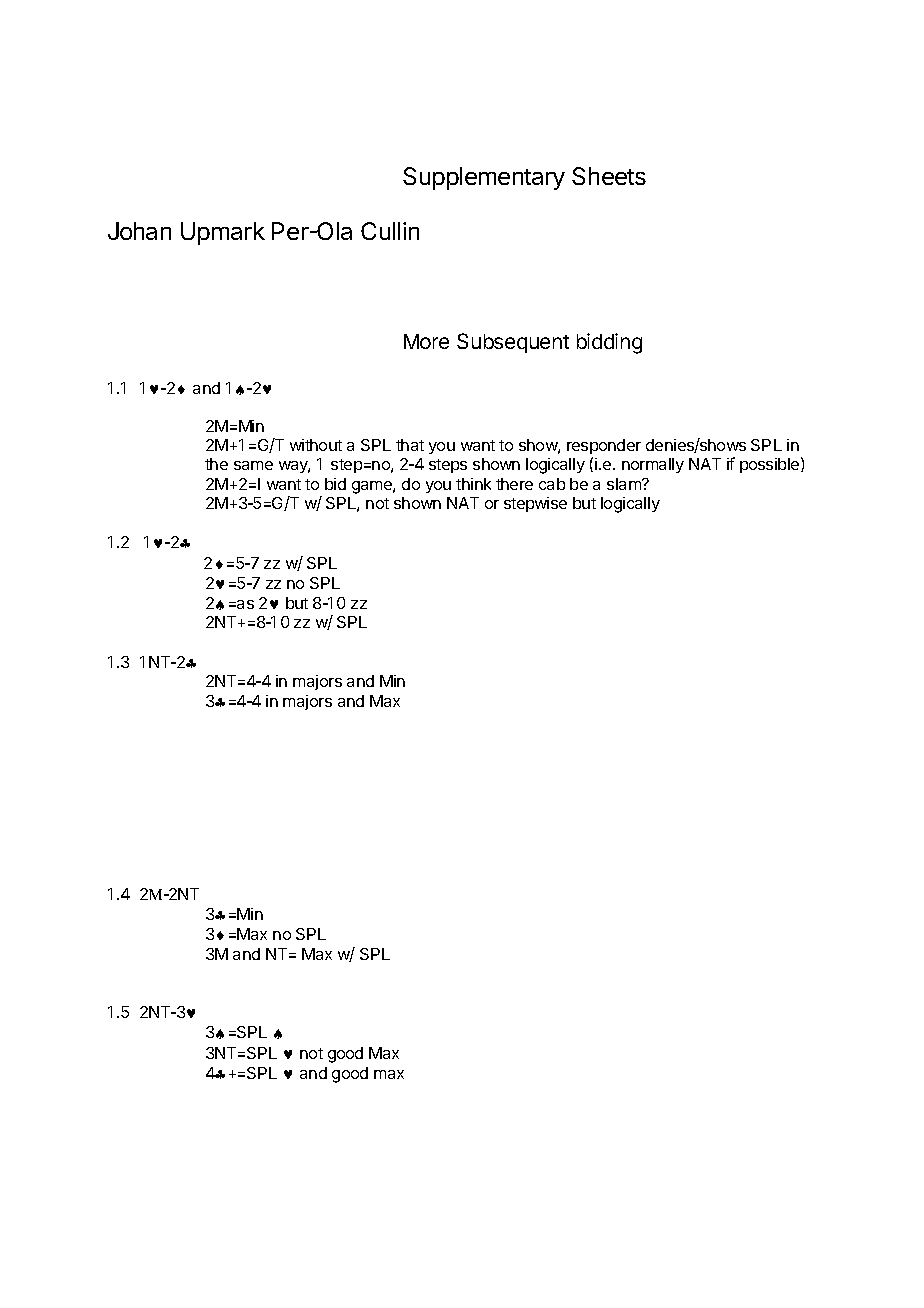 Image resolution: width=924 pixels, height=1308 pixels. Describe the element at coordinates (653, 465) in the document. I see `normally` at that location.
